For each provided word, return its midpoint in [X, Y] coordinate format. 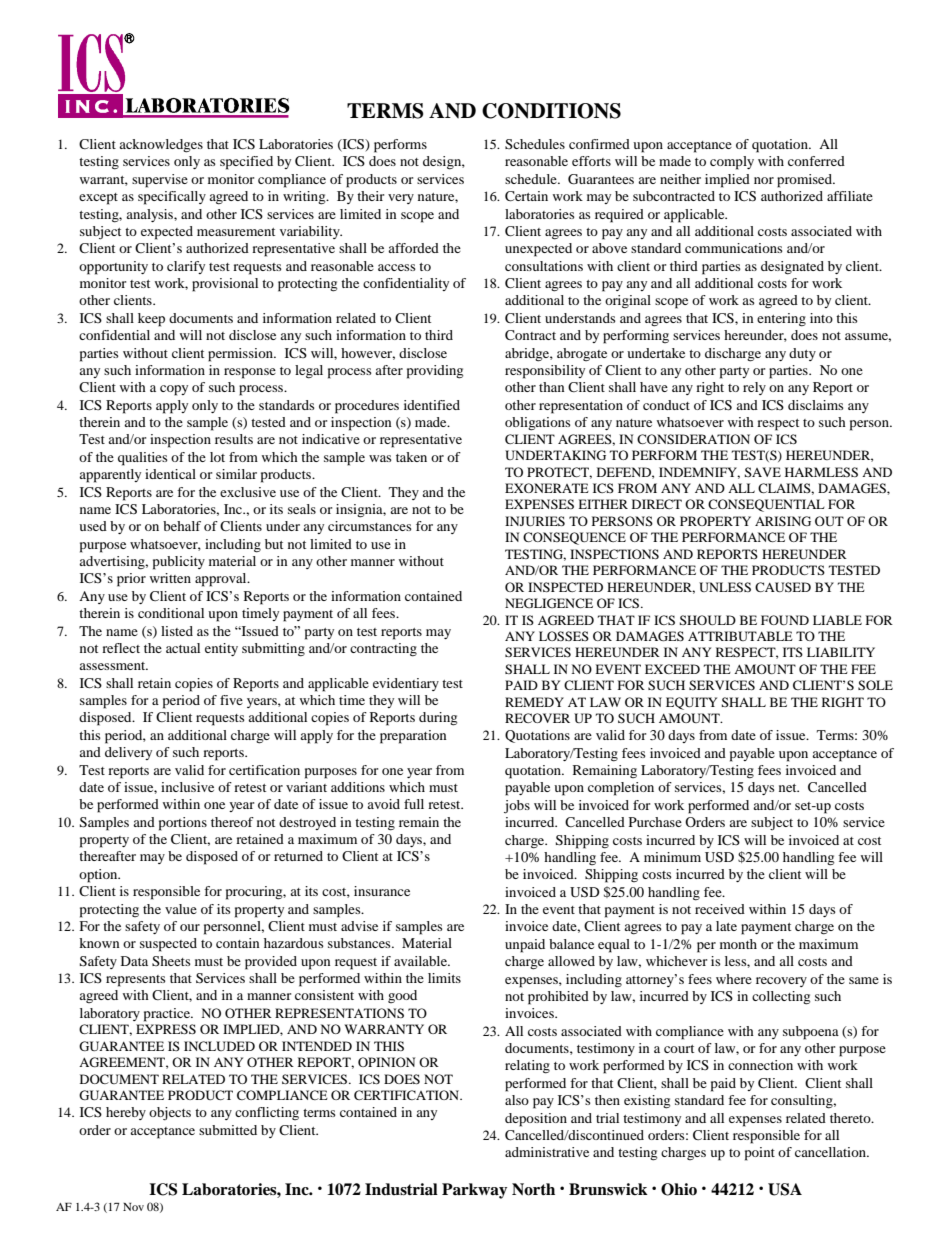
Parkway [474, 1191]
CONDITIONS [551, 111]
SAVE [762, 472]
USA [785, 1189]
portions [183, 824]
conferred [816, 161]
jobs [517, 807]
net [789, 788]
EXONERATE [547, 488]
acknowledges [161, 146]
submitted [228, 1130]
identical [170, 474]
